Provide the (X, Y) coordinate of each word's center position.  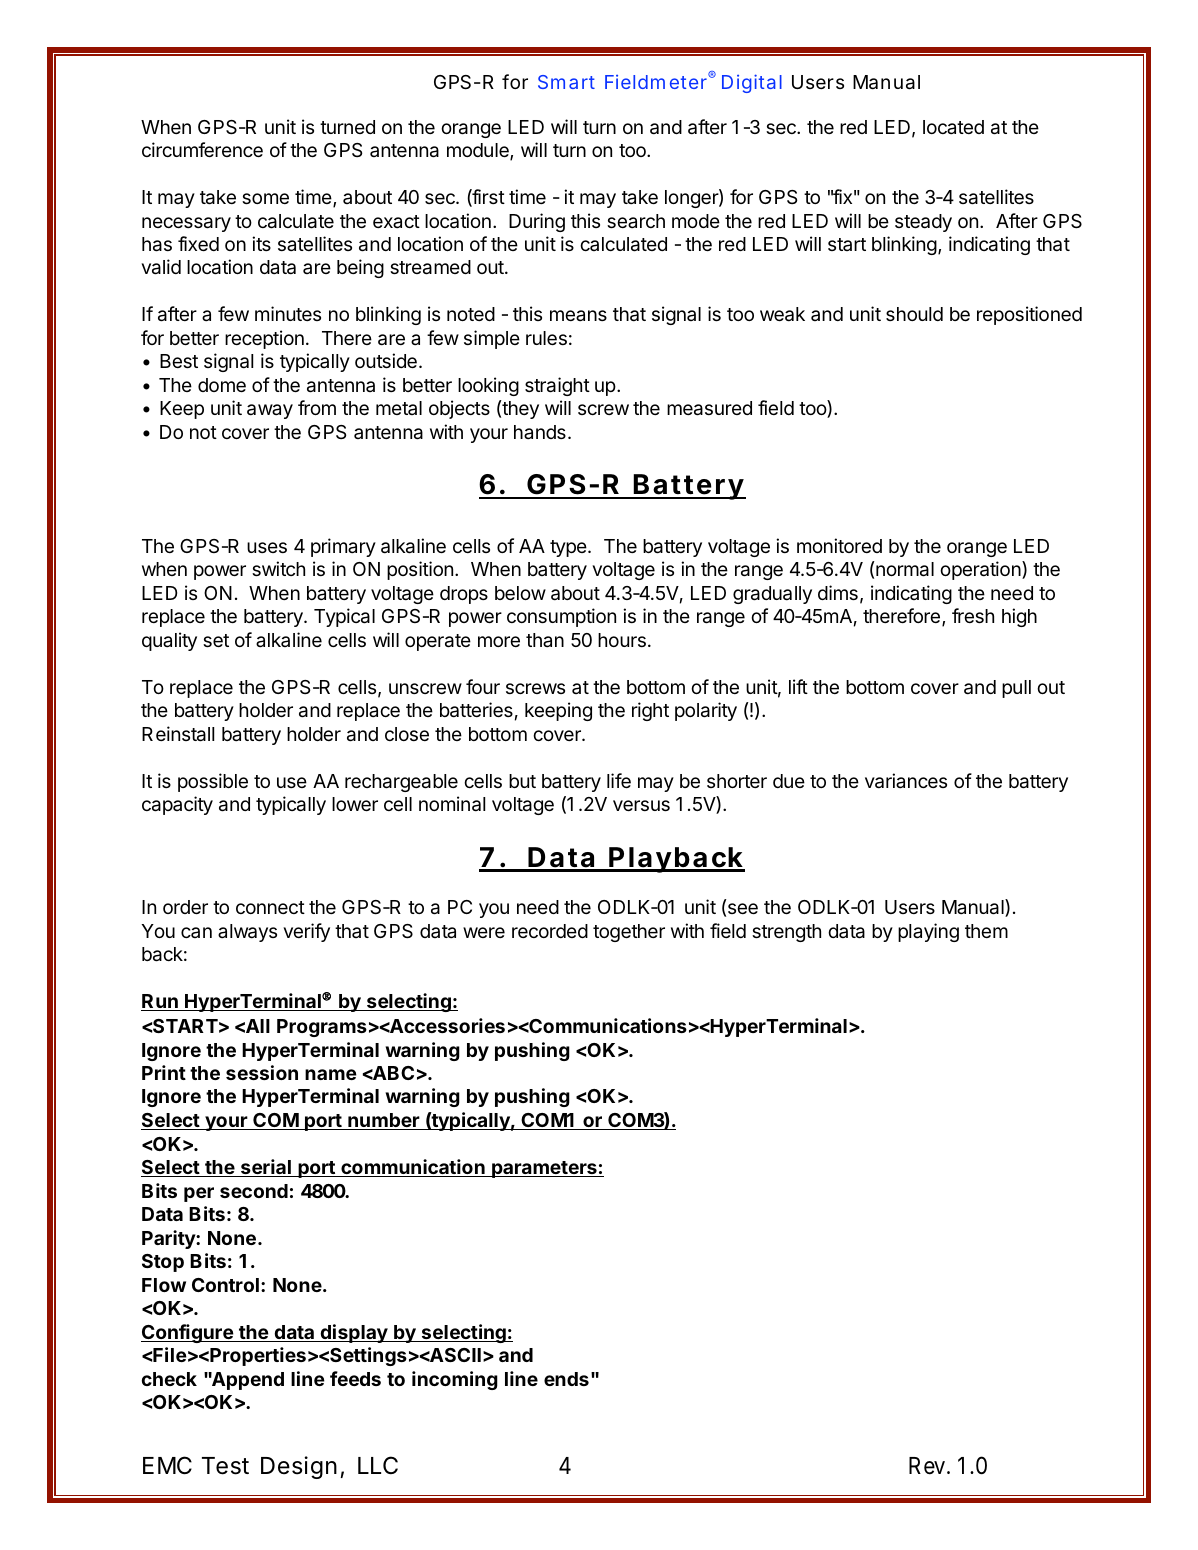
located (953, 127)
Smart (566, 82)
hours (622, 640)
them (986, 931)
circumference (202, 149)
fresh (973, 615)
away (270, 411)
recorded (550, 931)
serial (265, 1168)
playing (928, 932)
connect (270, 907)
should (914, 314)
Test (225, 1466)
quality (169, 641)
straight (557, 386)
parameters (544, 1169)
